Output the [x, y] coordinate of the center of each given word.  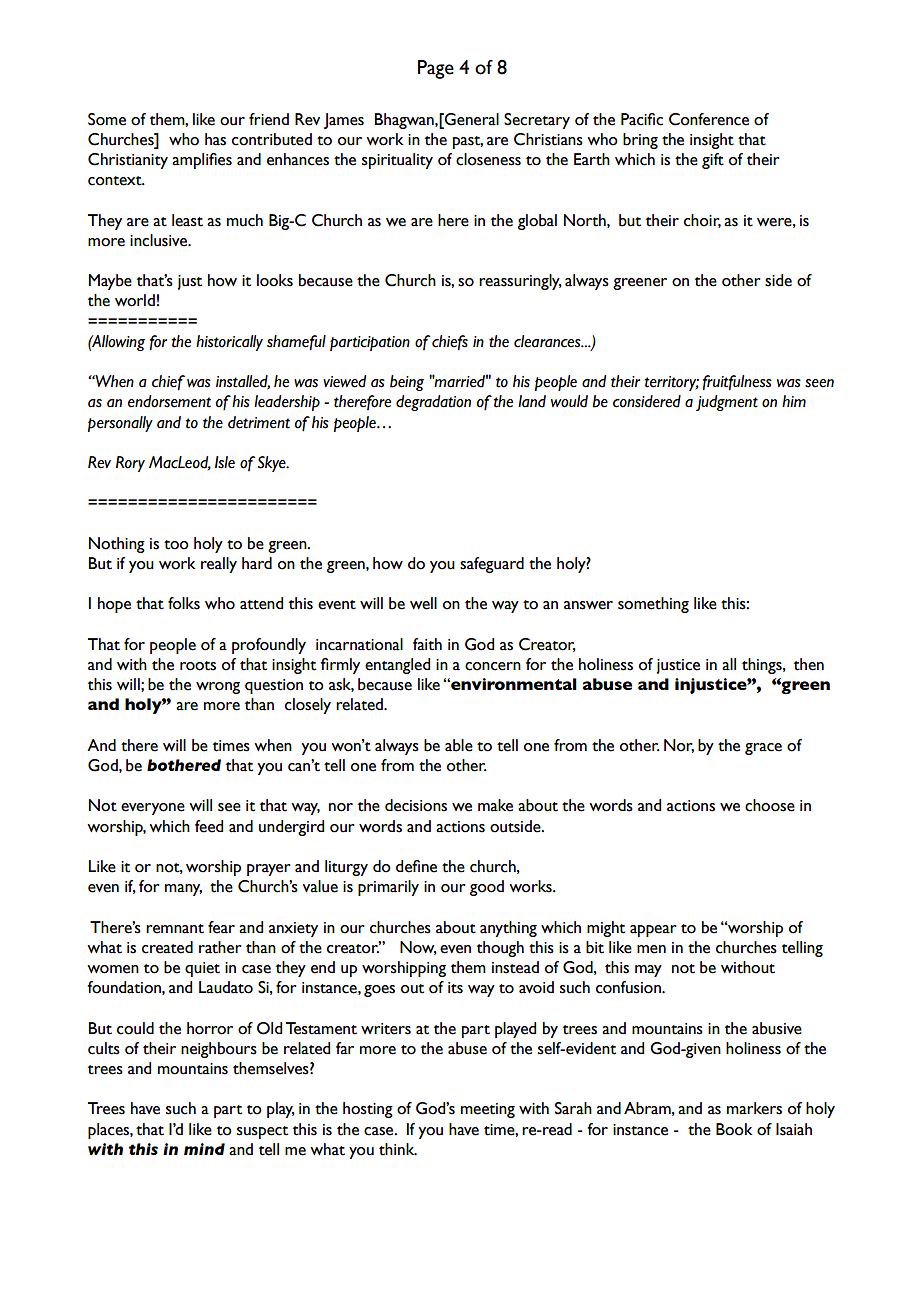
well [423, 603]
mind [204, 1149]
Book [734, 1129]
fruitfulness [737, 383]
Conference [709, 119]
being [407, 383]
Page [436, 69]
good [487, 888]
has [215, 139]
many [183, 890]
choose [770, 805]
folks [184, 603]
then [809, 664]
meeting [488, 1110]
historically [229, 343]
